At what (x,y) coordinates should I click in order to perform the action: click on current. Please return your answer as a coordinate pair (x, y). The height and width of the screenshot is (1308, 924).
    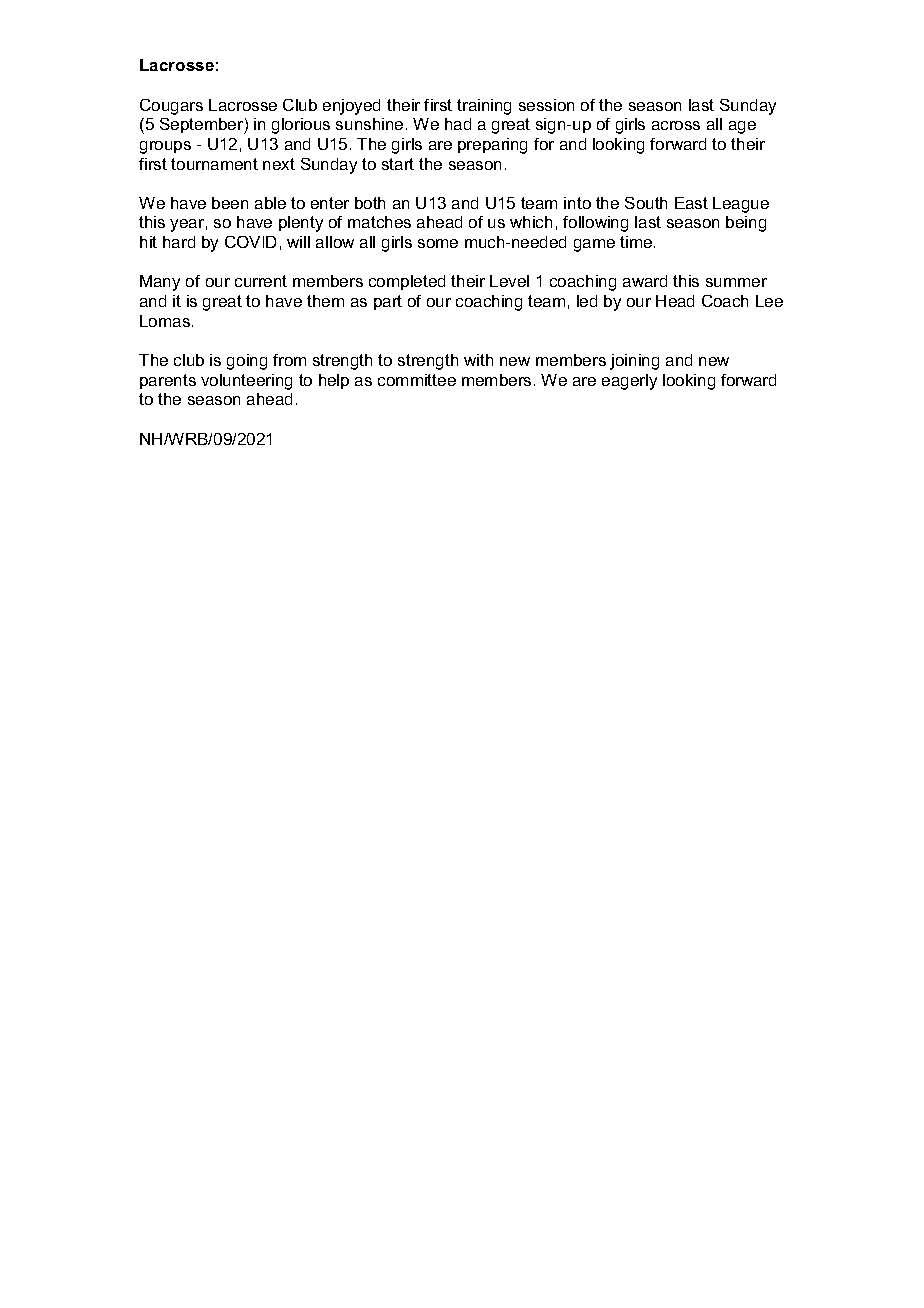
    Looking at the image, I should click on (261, 281).
